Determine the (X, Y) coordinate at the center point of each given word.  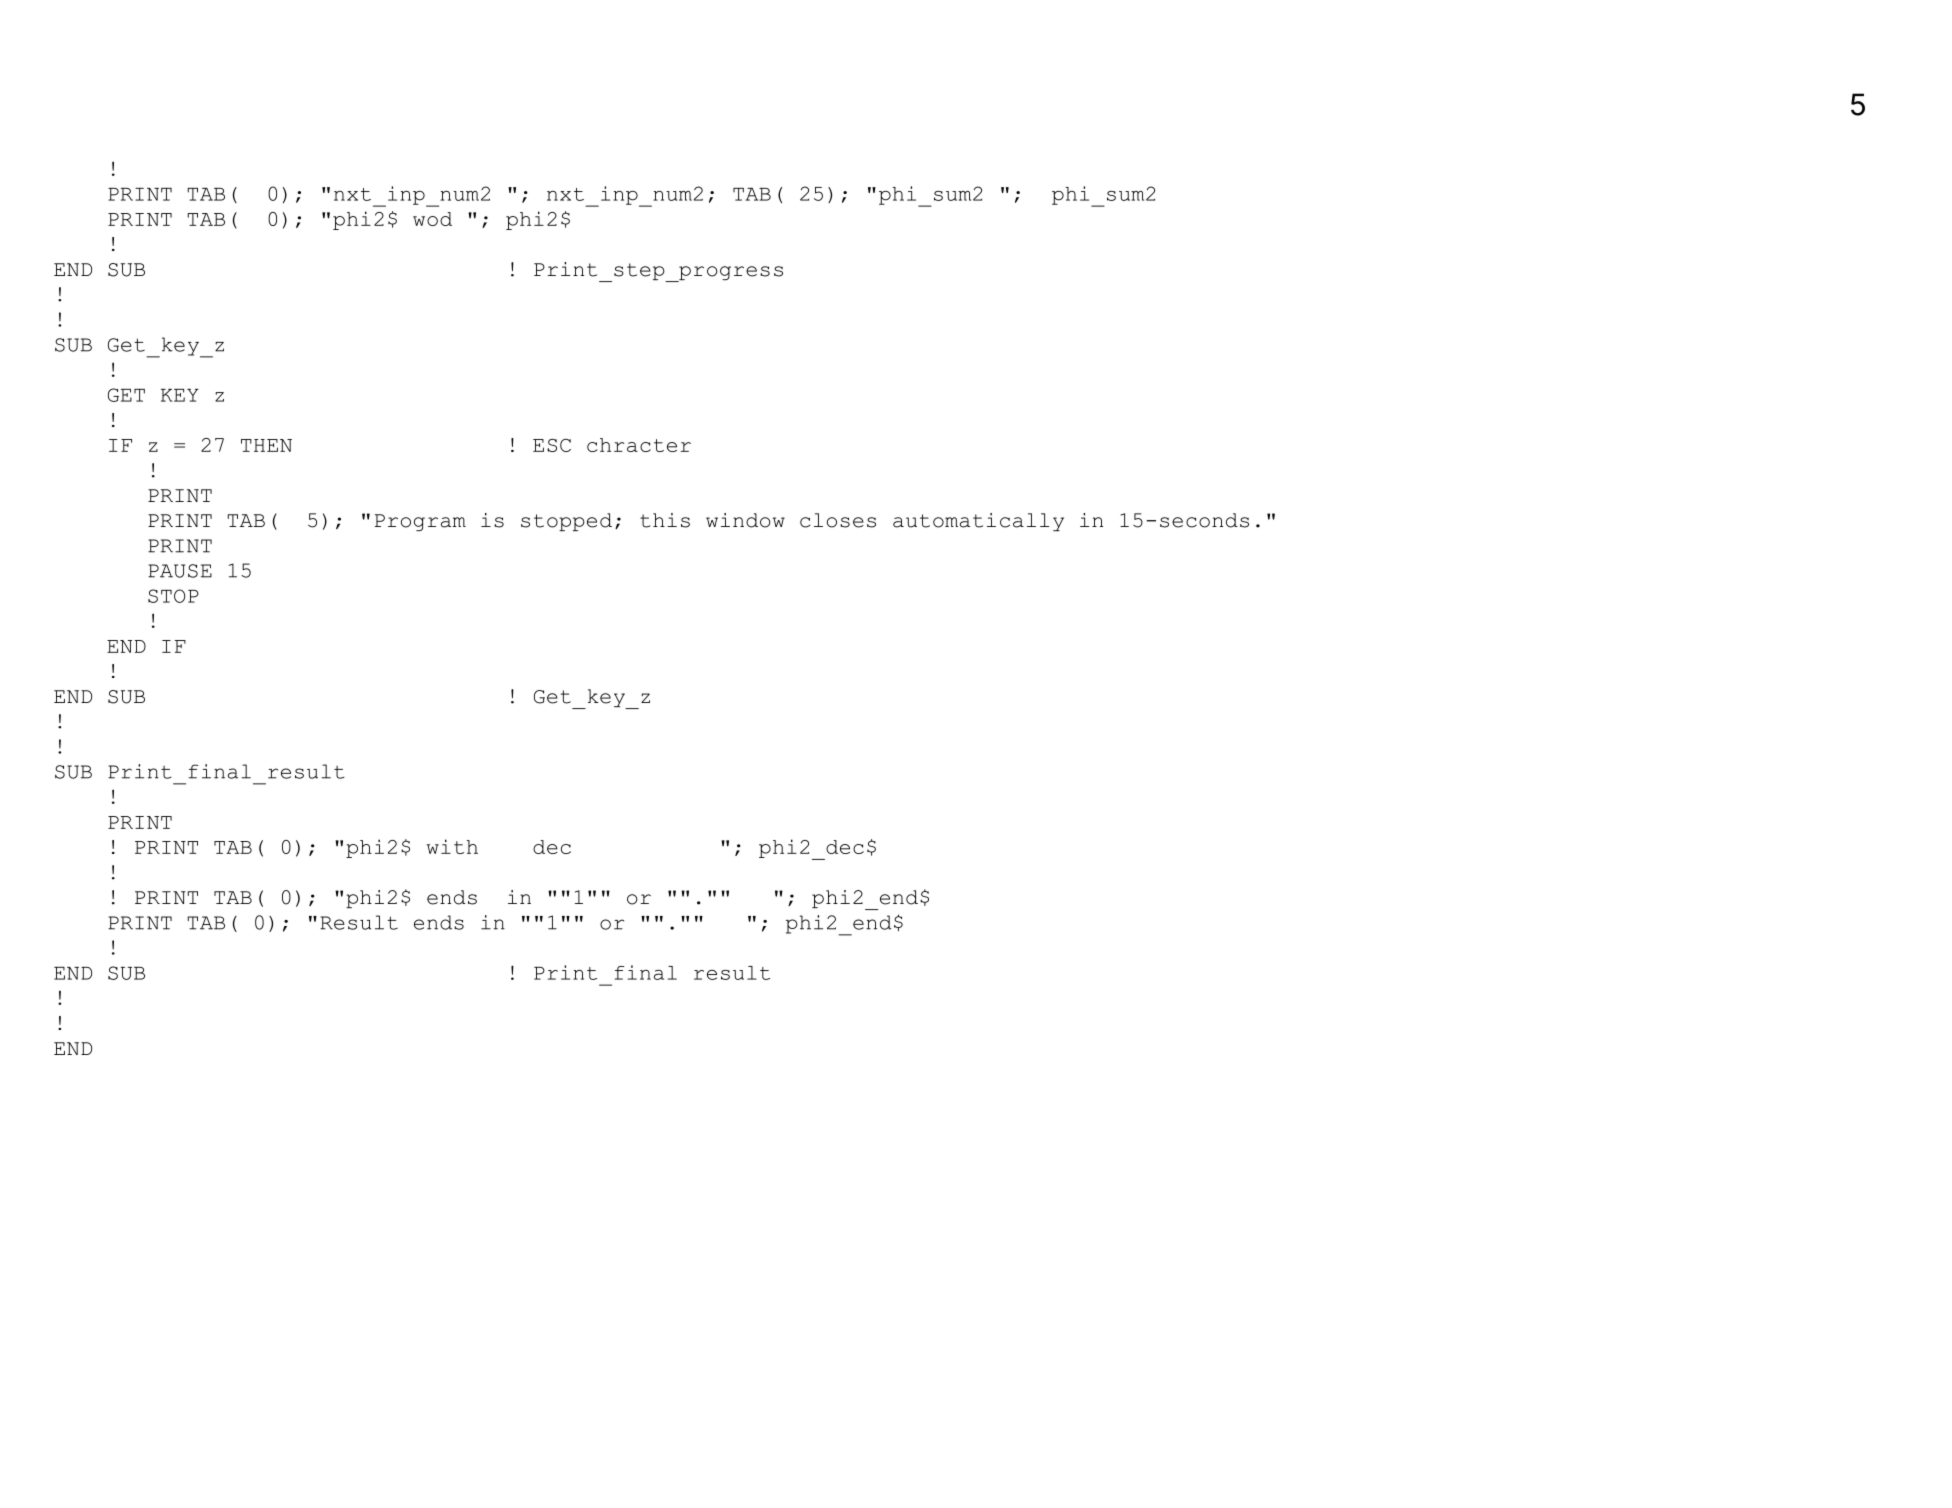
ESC (552, 445)
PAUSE (180, 571)
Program (420, 522)
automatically (978, 522)
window (745, 520)
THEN (266, 445)
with (452, 846)
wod (432, 219)
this (665, 520)
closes (838, 520)
